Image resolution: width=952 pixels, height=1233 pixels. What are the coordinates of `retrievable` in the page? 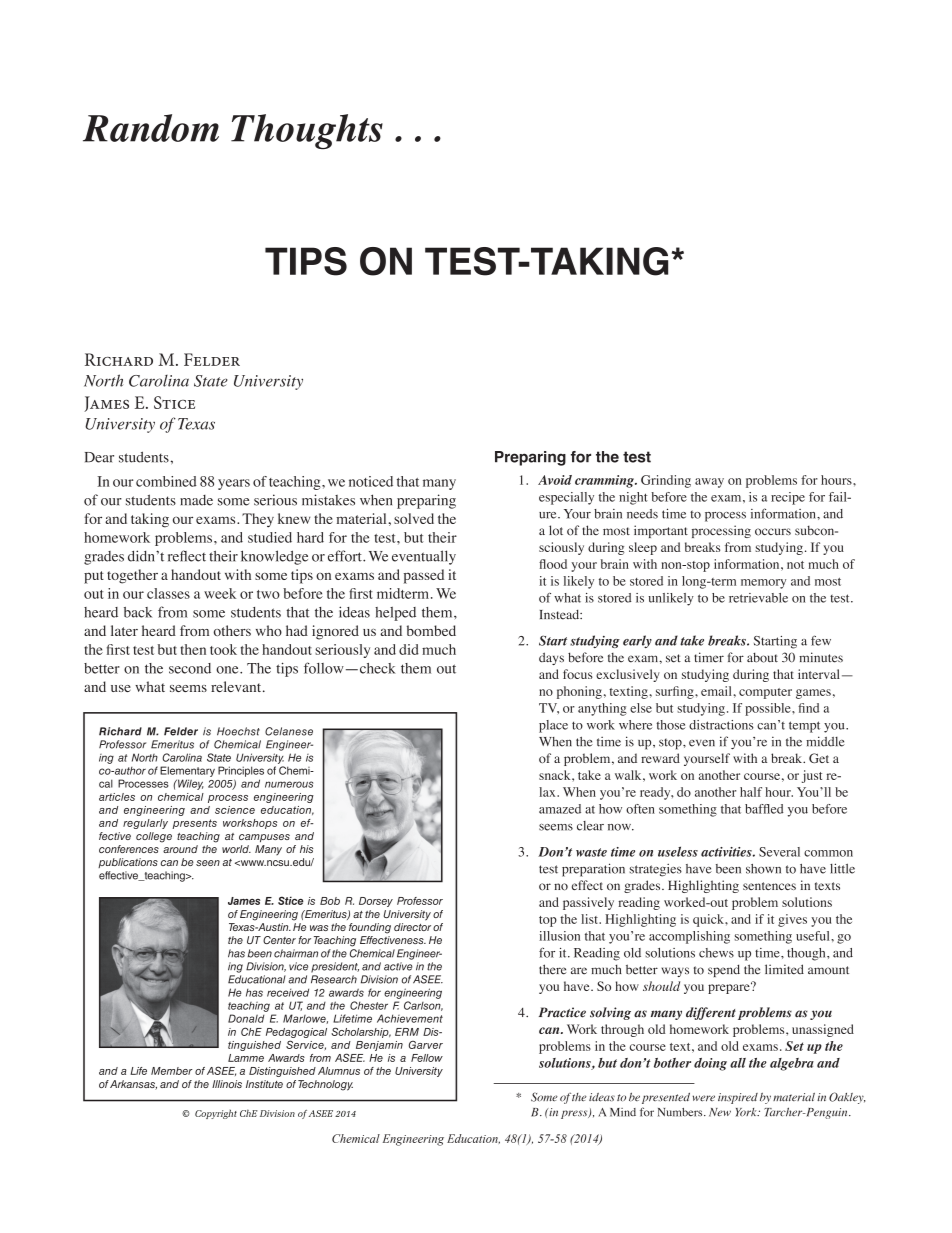 It's located at (758, 598).
